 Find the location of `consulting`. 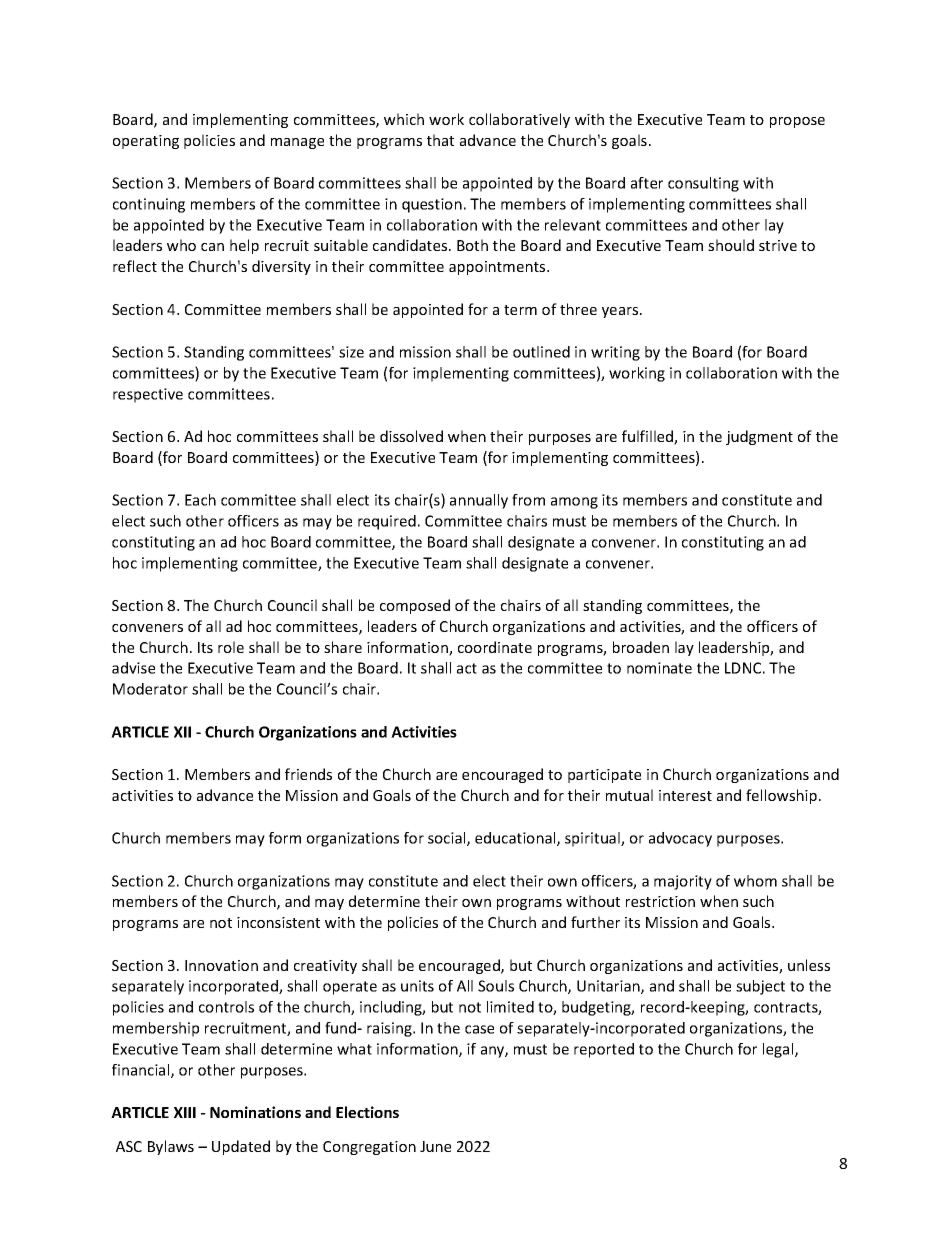

consulting is located at coordinates (703, 184).
